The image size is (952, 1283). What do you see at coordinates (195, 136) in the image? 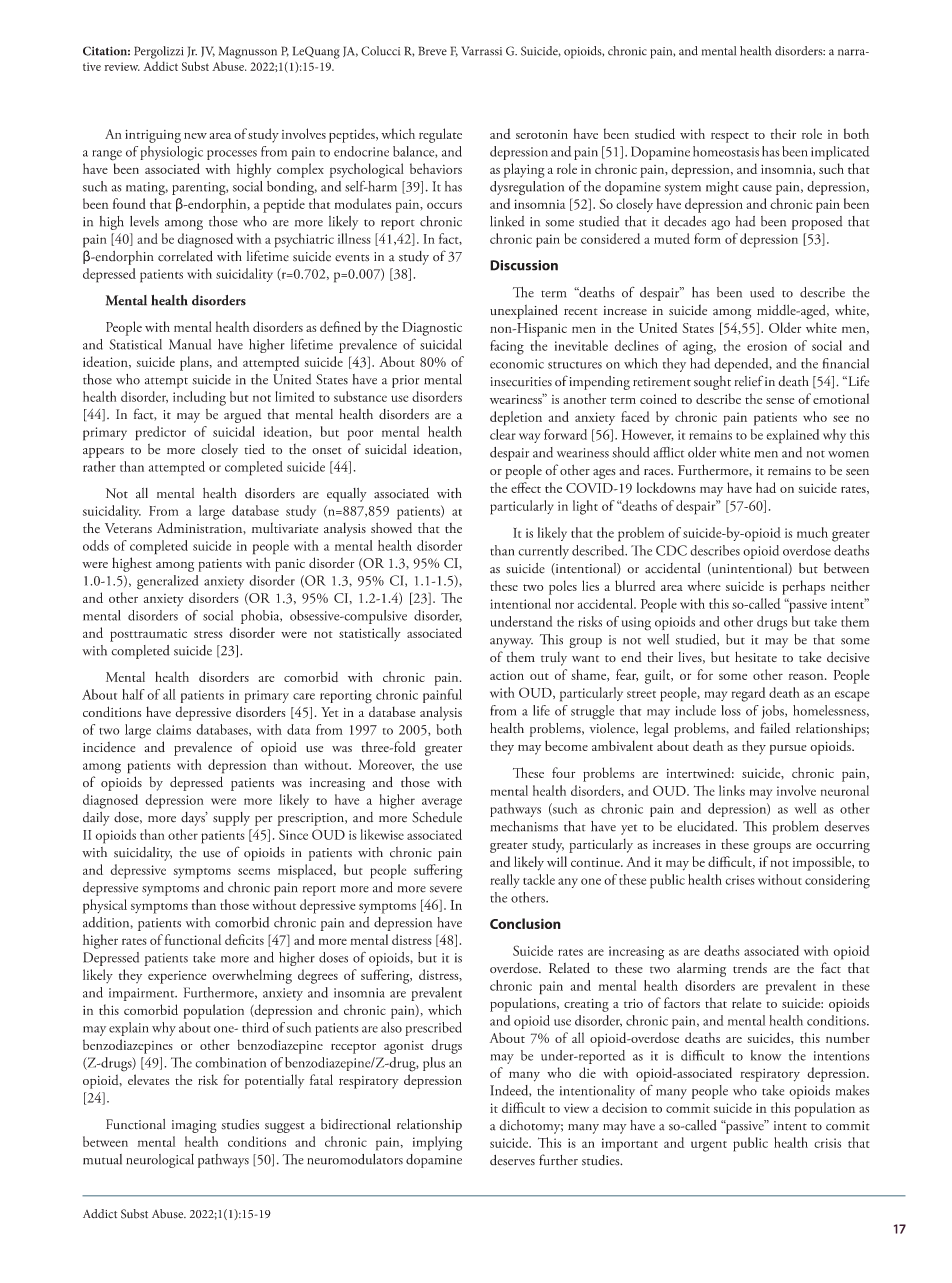
I see `new` at bounding box center [195, 136].
